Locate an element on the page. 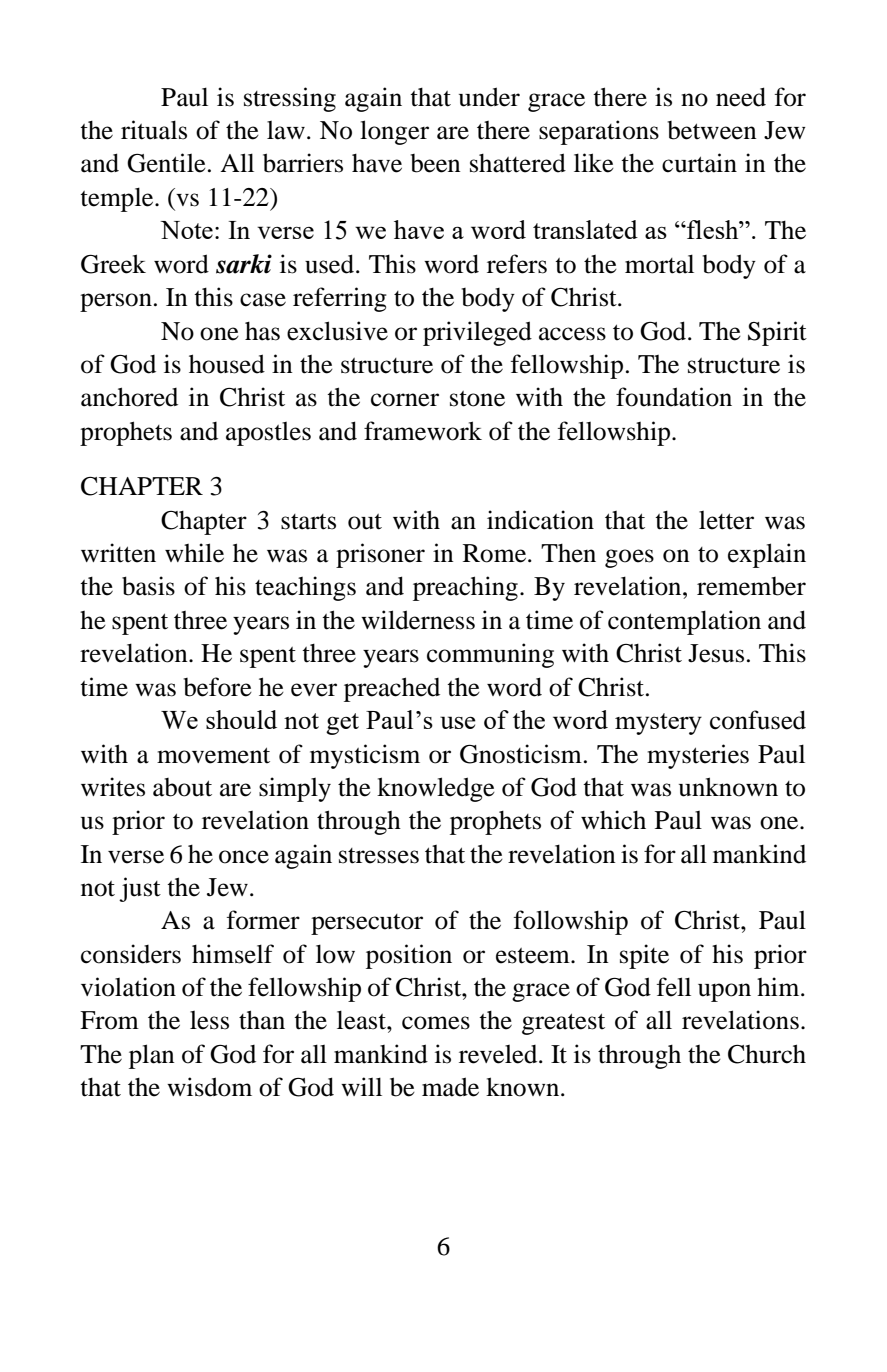 The image size is (887, 1372). longer is located at coordinates (394, 132).
